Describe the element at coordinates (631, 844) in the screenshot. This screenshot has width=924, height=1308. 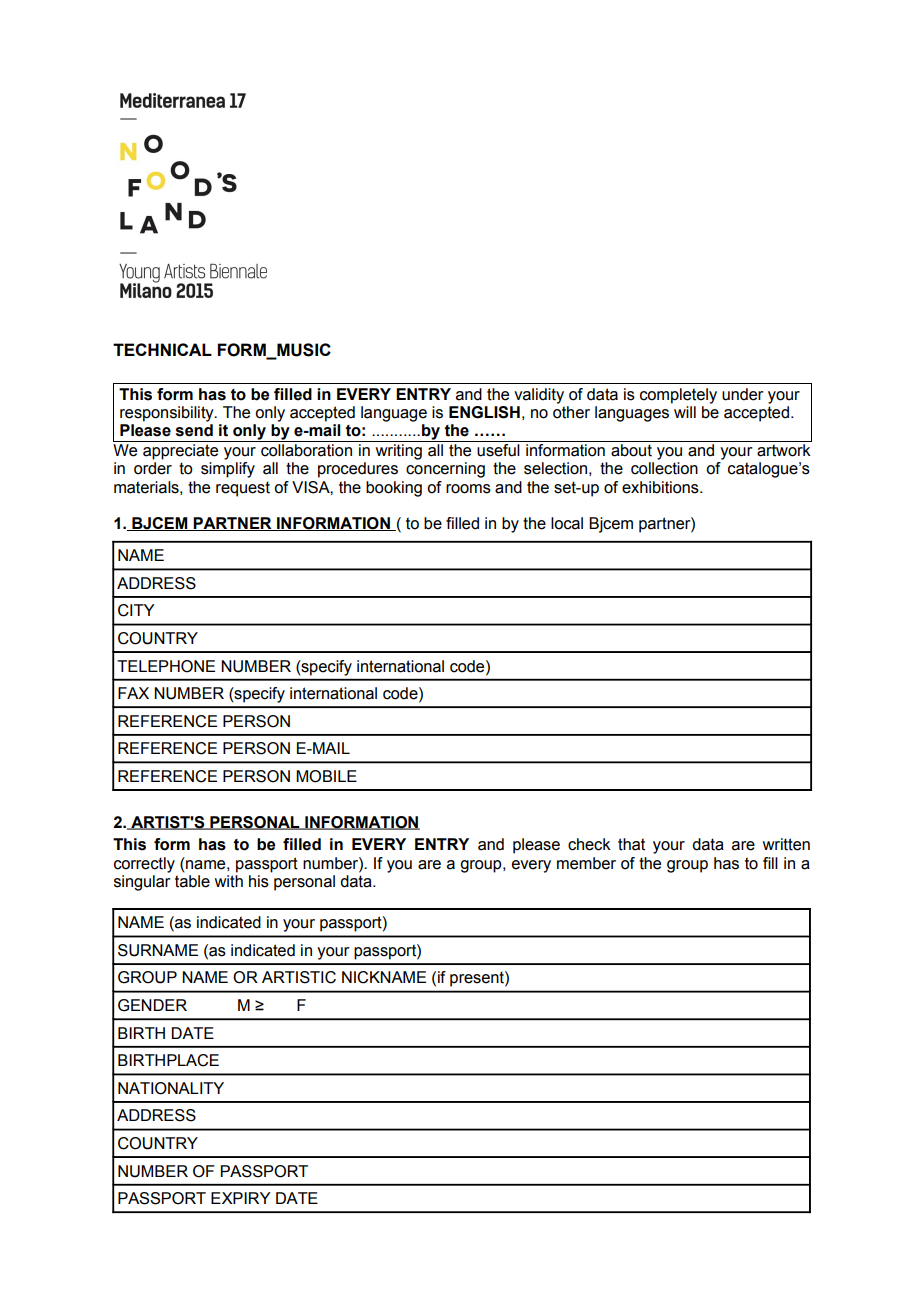
I see `that` at that location.
